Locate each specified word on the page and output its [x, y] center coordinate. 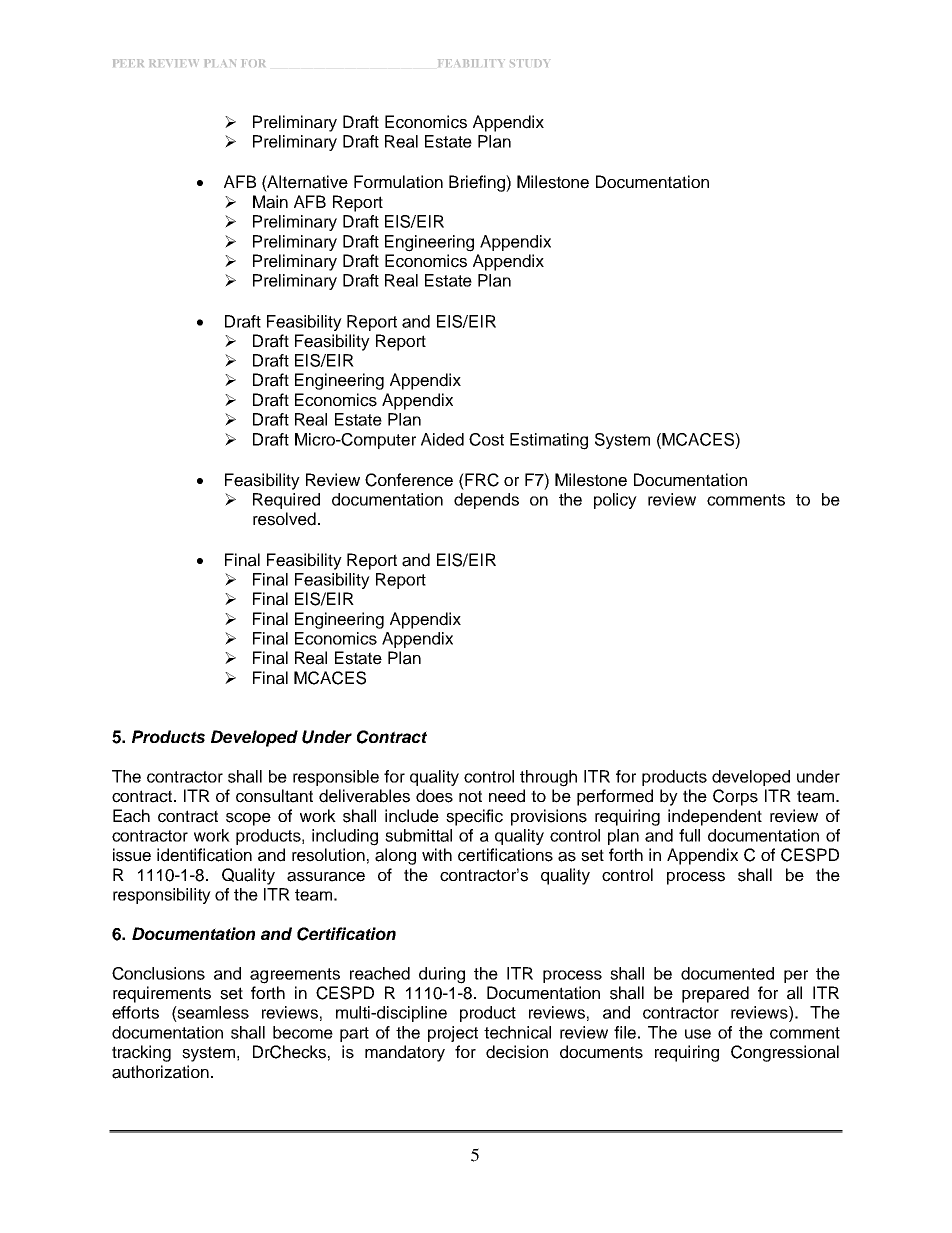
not [470, 796]
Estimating [549, 441]
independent [715, 817]
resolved [284, 519]
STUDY [529, 63]
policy [615, 501]
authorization [160, 1072]
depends [486, 501]
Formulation [398, 182]
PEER [128, 63]
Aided [442, 439]
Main [270, 202]
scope [248, 819]
